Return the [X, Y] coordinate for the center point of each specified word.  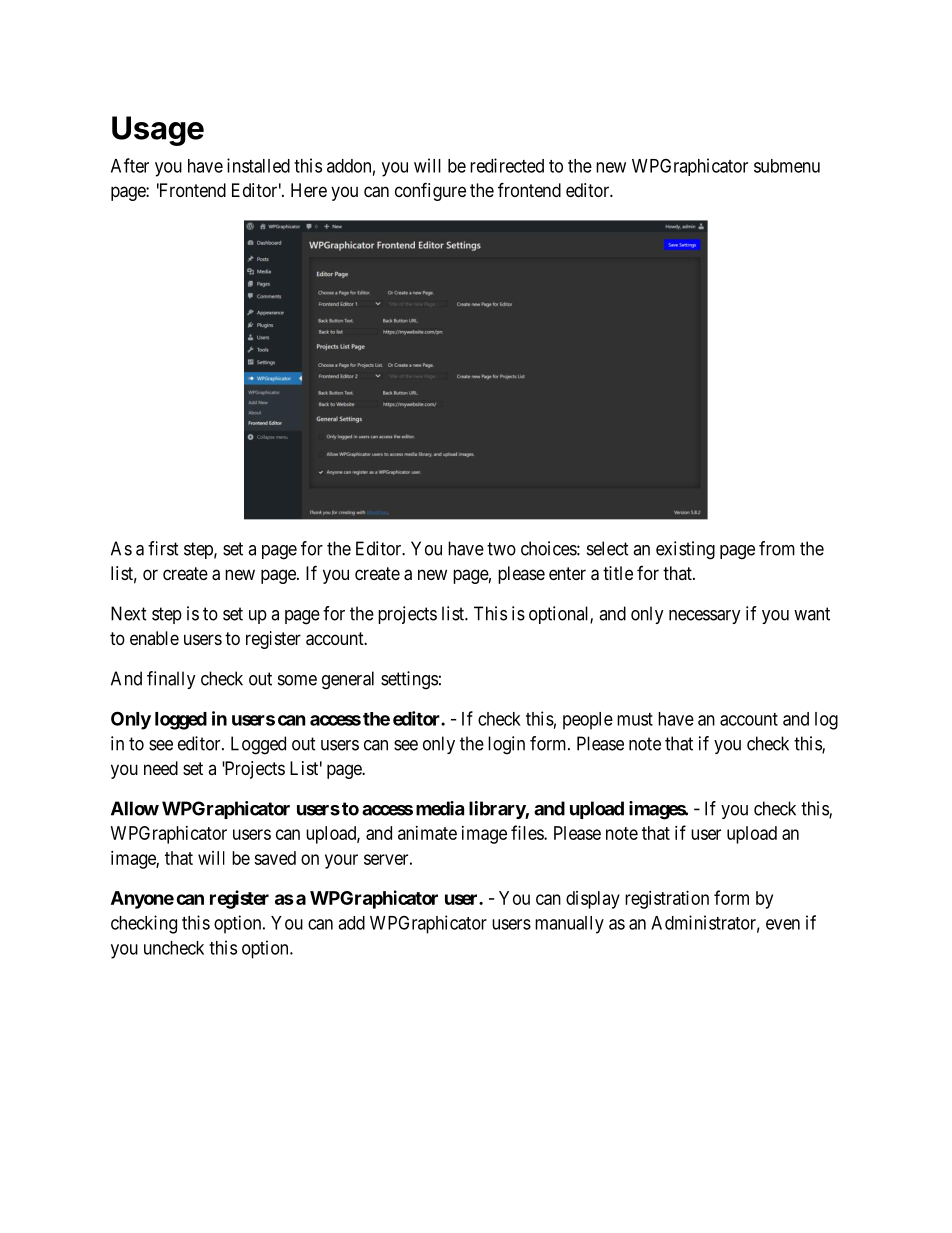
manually [569, 925]
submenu [787, 166]
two [501, 549]
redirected [507, 165]
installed [258, 165]
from [777, 548]
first [163, 548]
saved [275, 858]
